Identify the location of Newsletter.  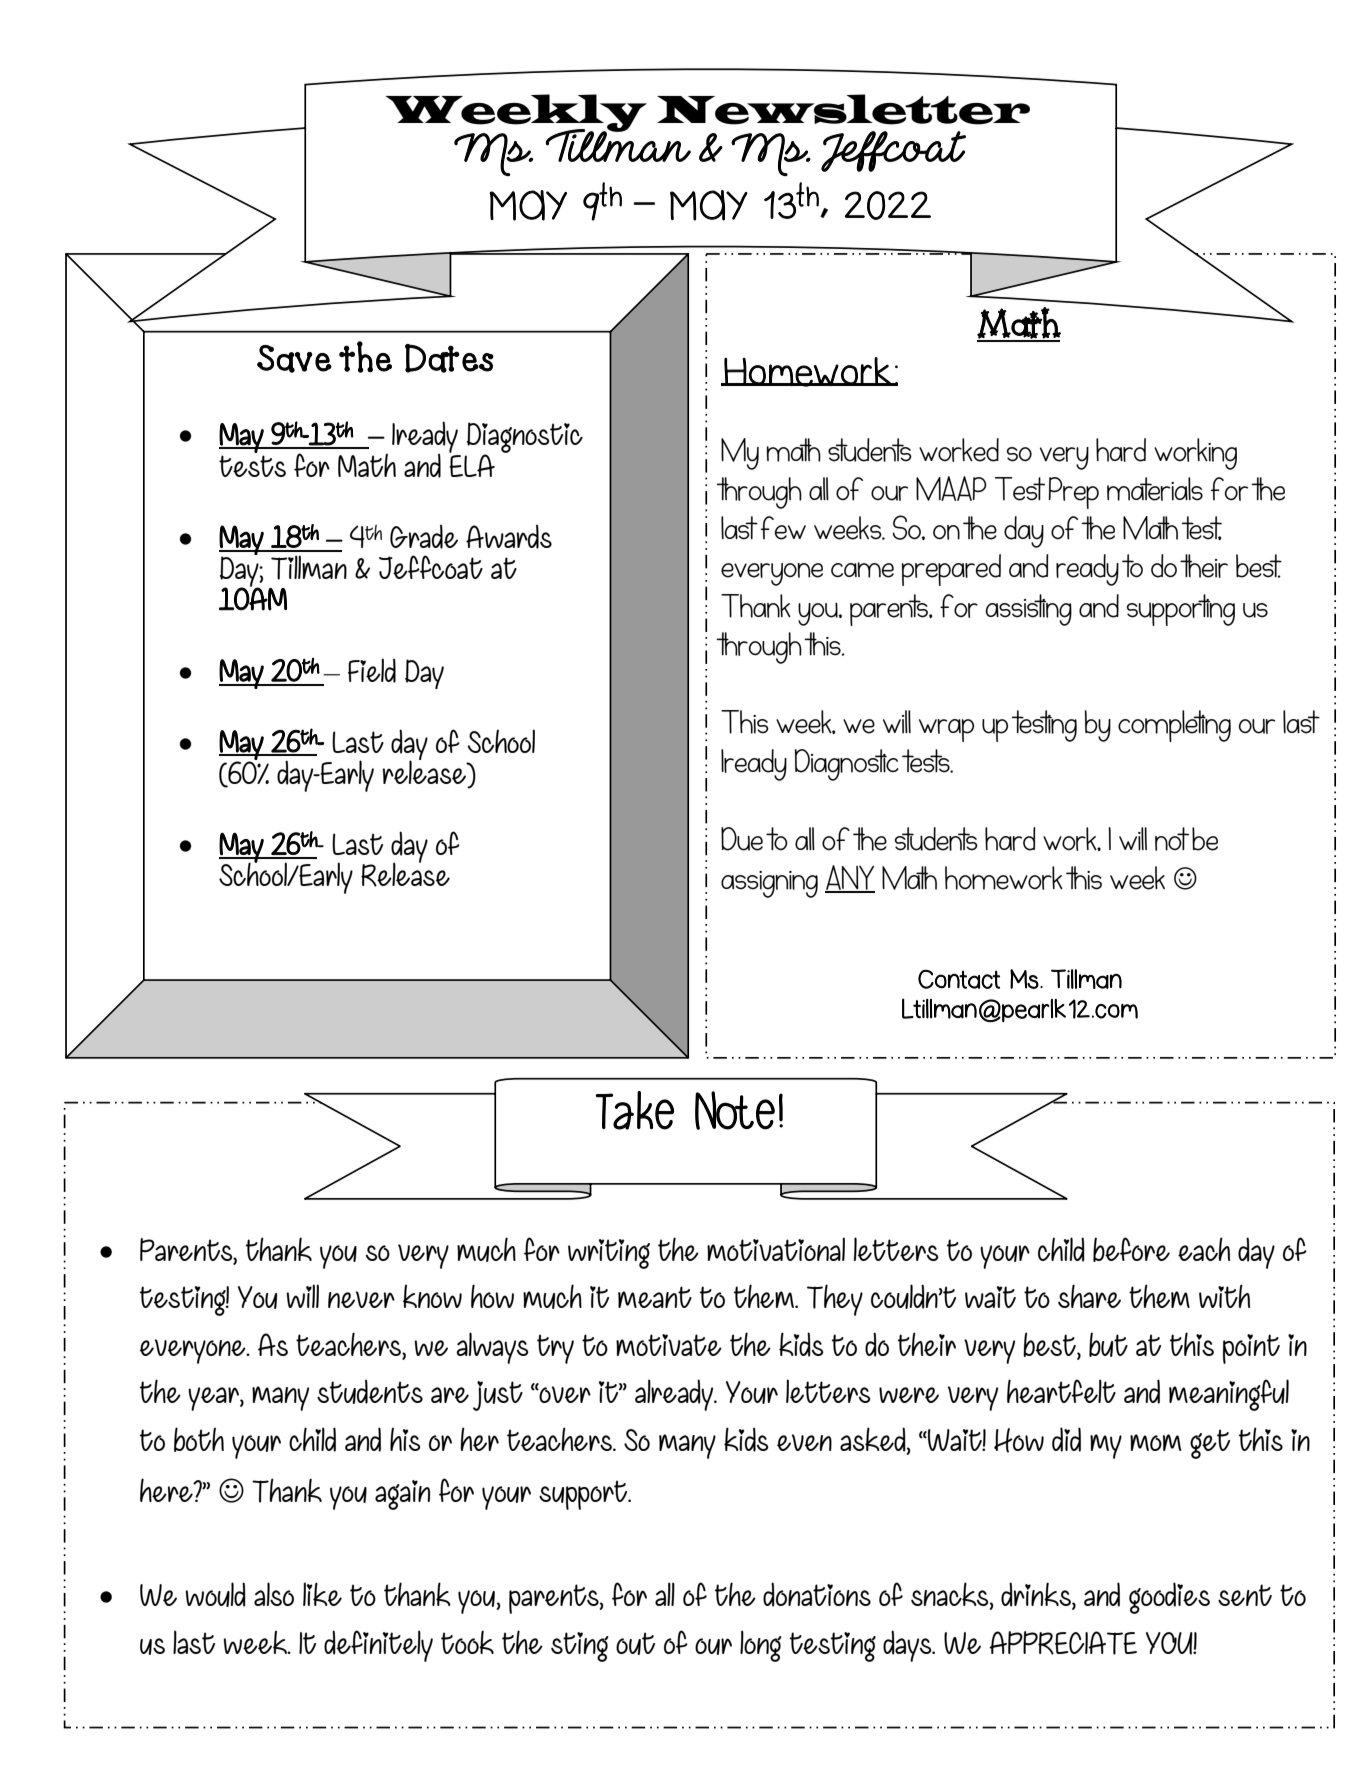
(843, 109).
